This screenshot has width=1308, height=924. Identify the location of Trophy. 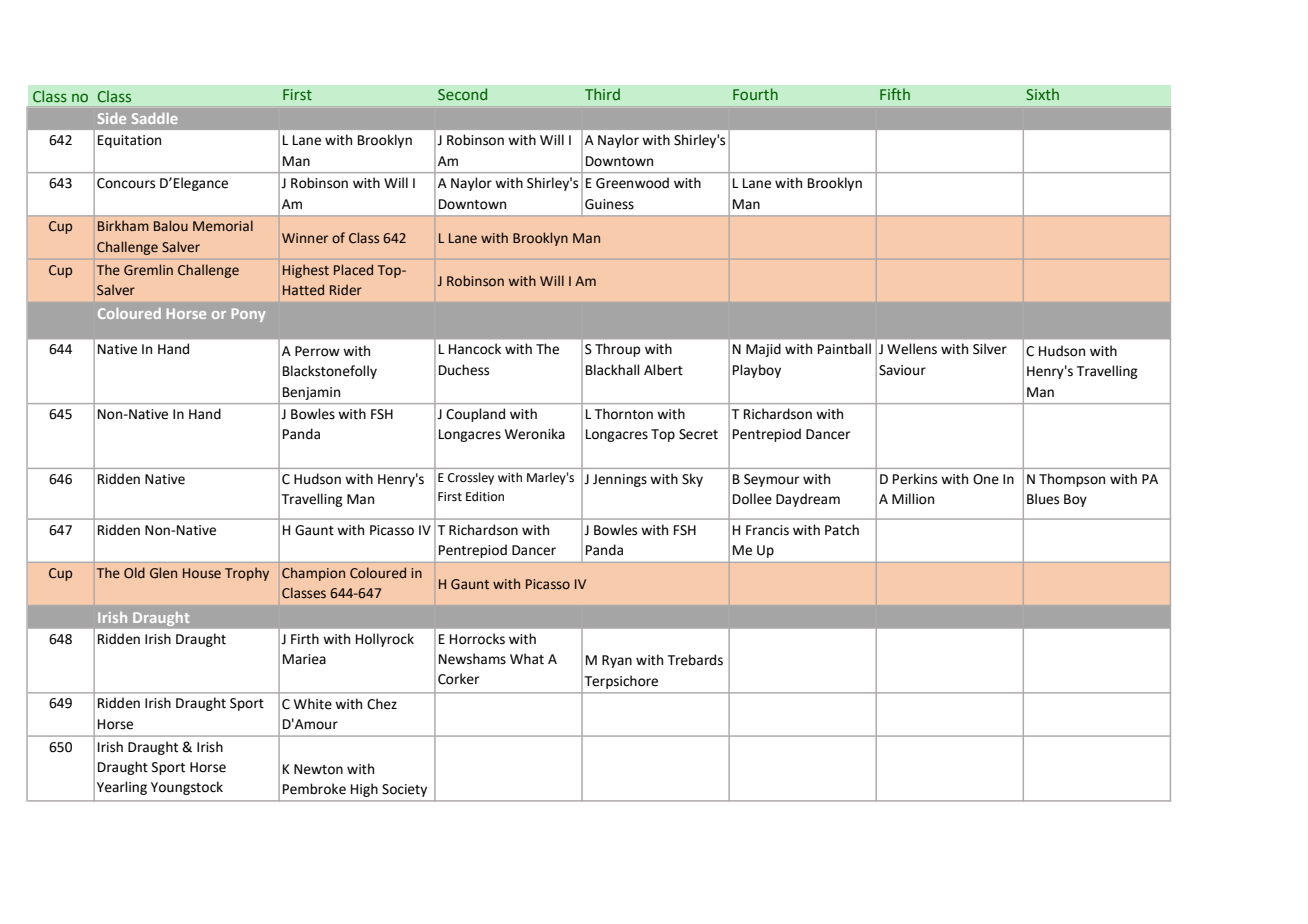
(247, 574).
